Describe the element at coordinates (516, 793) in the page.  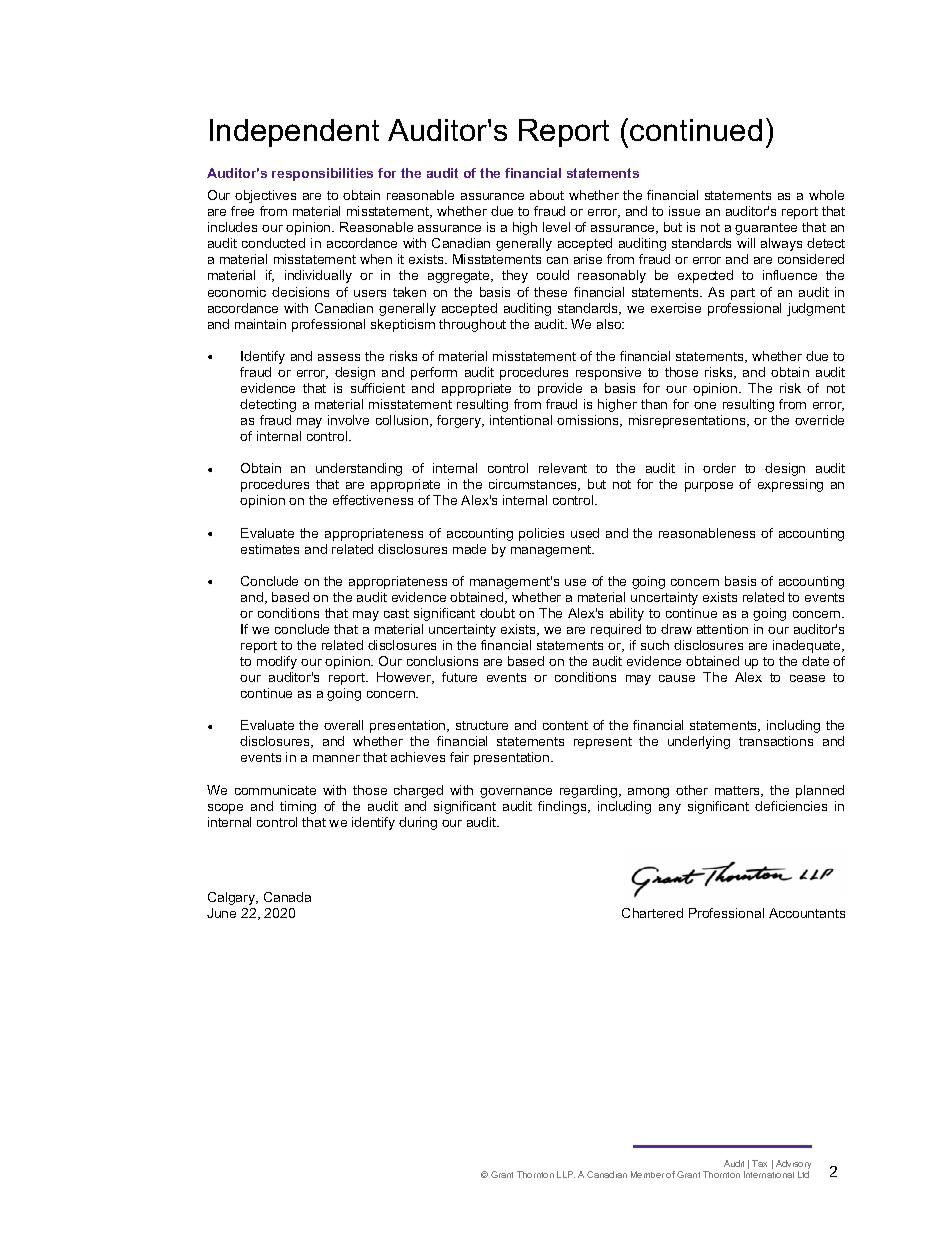
I see `governance` at that location.
